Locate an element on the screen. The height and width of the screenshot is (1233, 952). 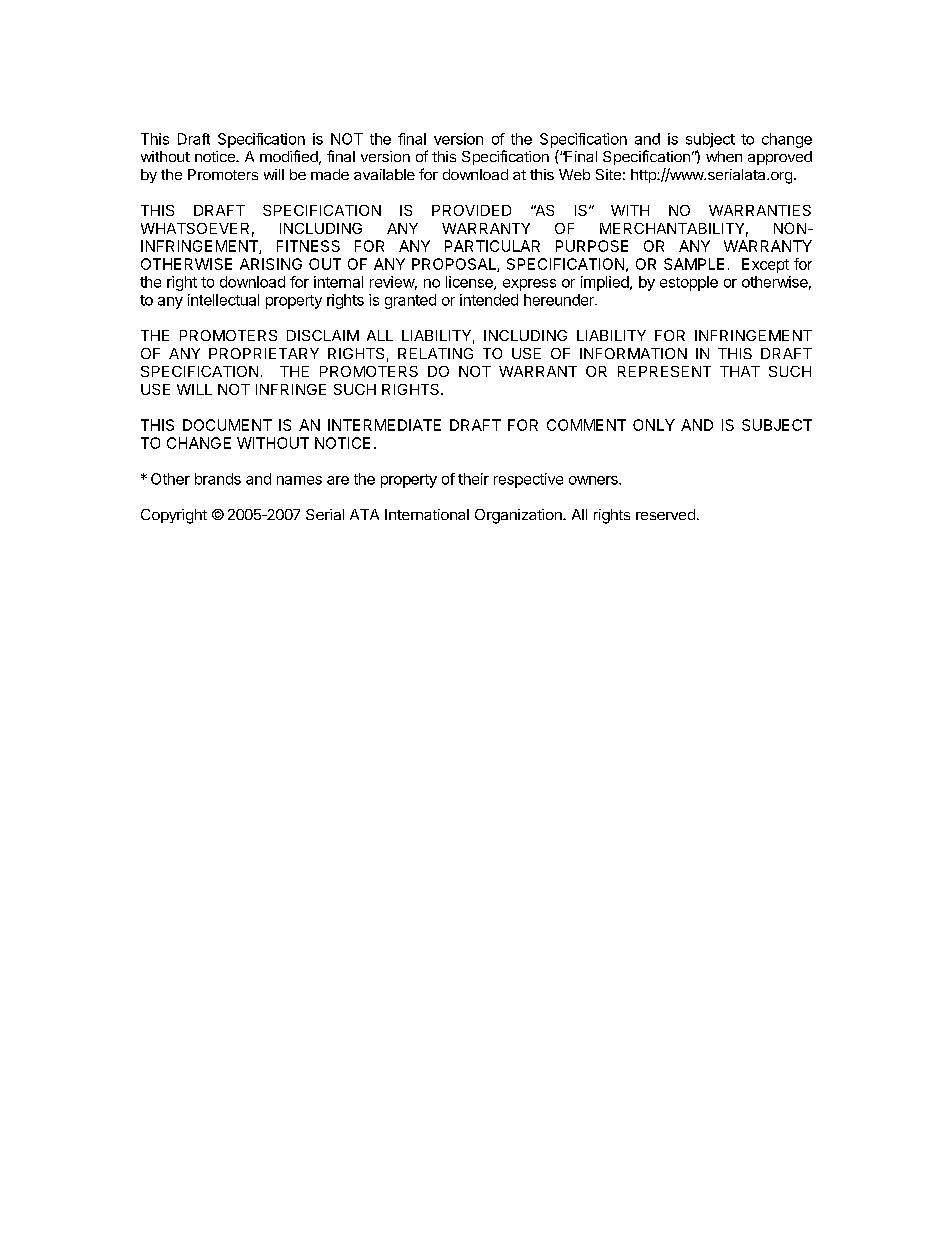
names is located at coordinates (299, 480).
